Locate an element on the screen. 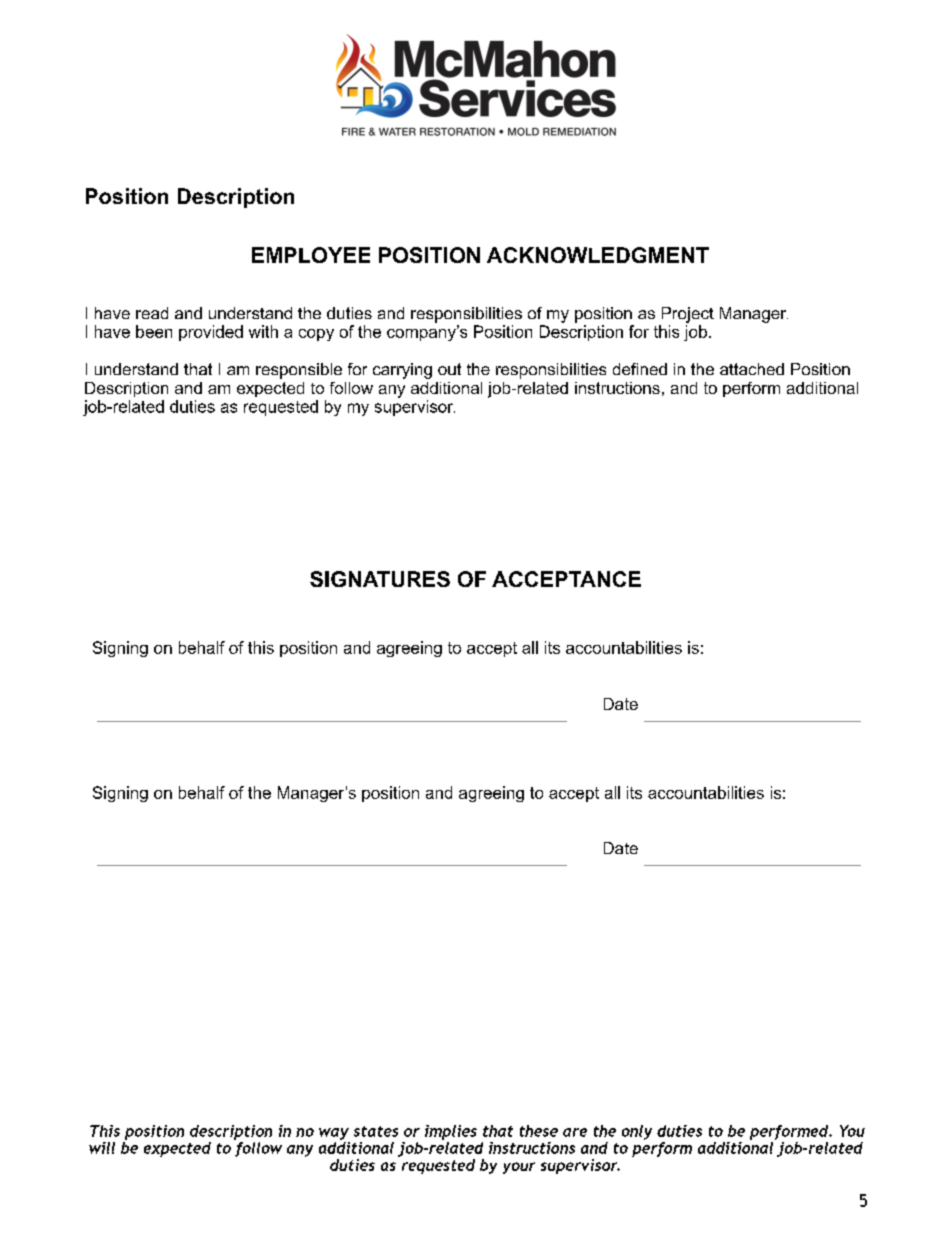 This screenshot has width=952, height=1233. will is located at coordinates (102, 1148).
